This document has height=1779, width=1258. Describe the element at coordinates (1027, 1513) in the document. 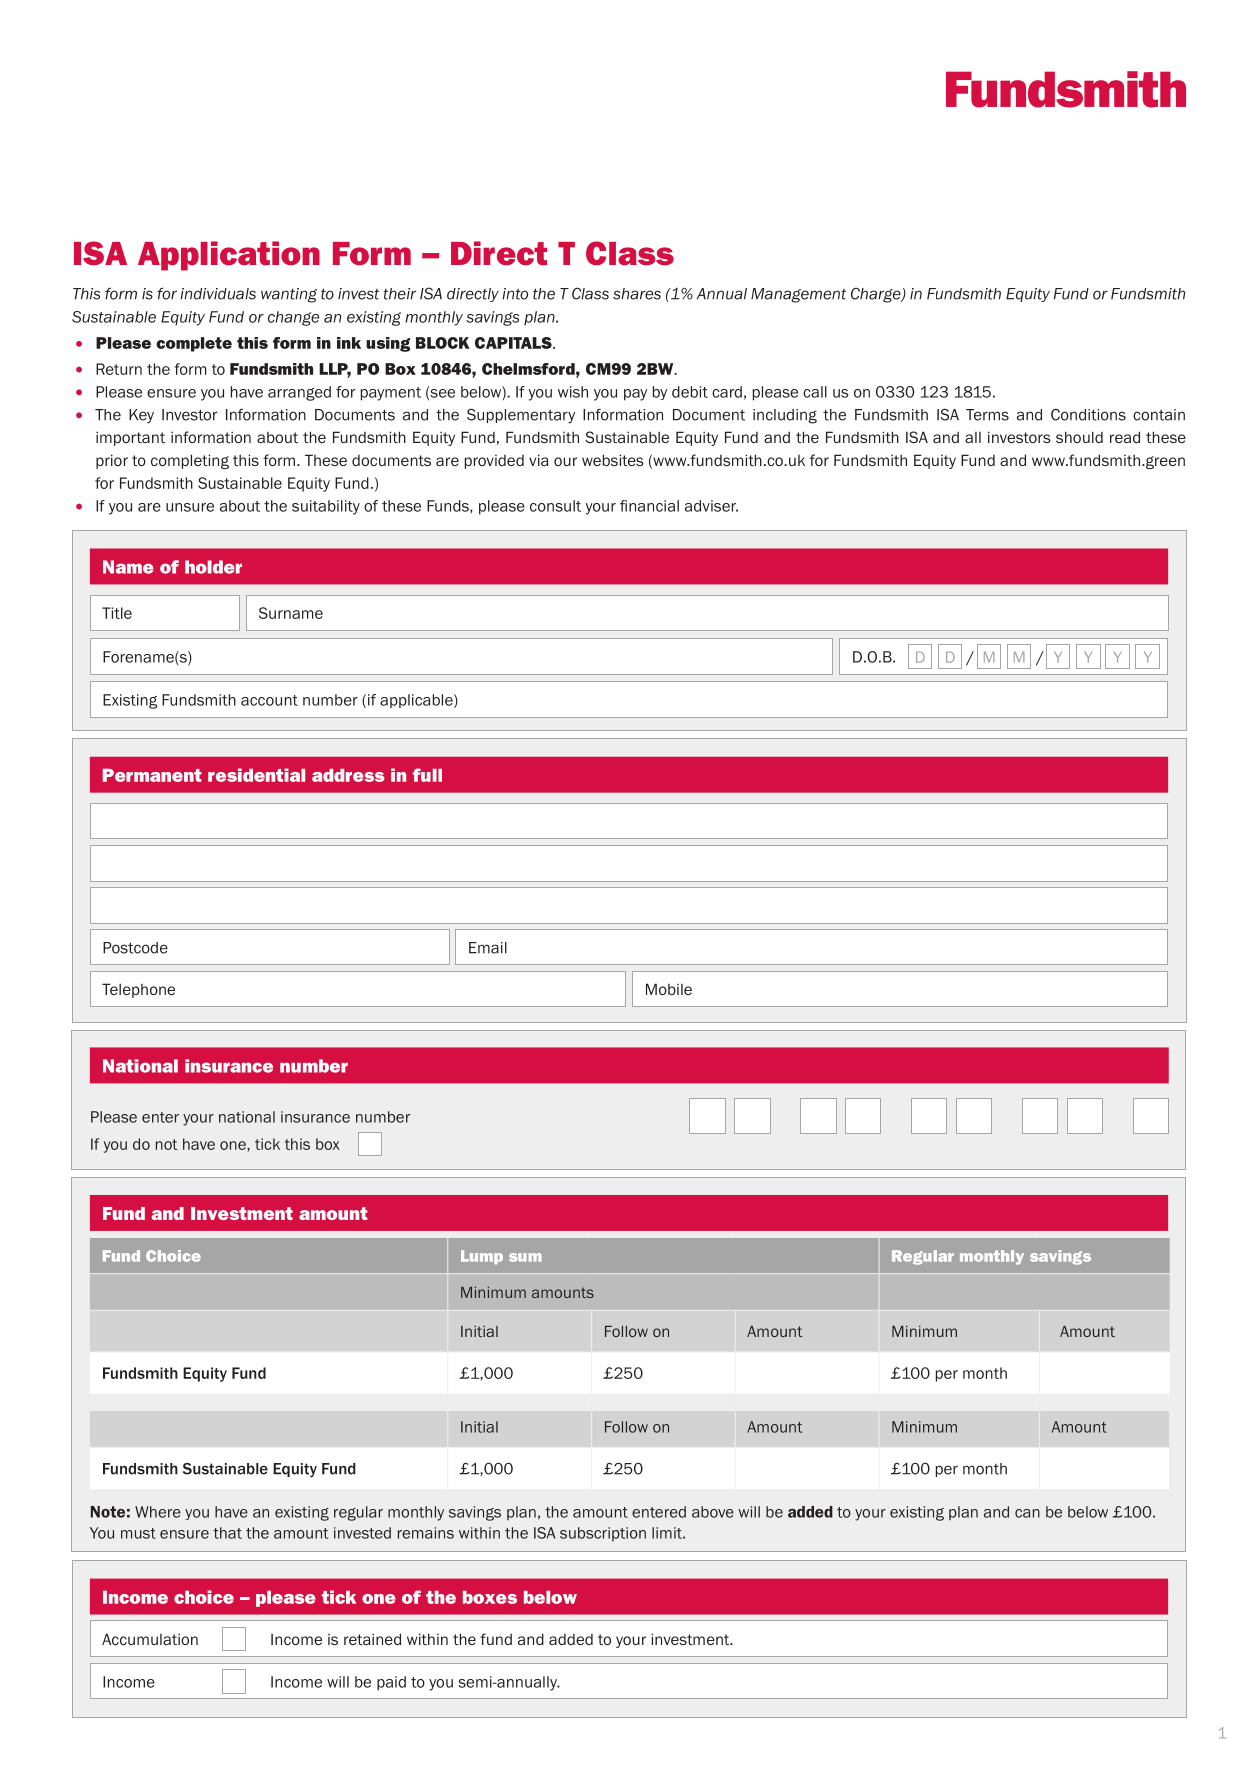

I see `can` at that location.
